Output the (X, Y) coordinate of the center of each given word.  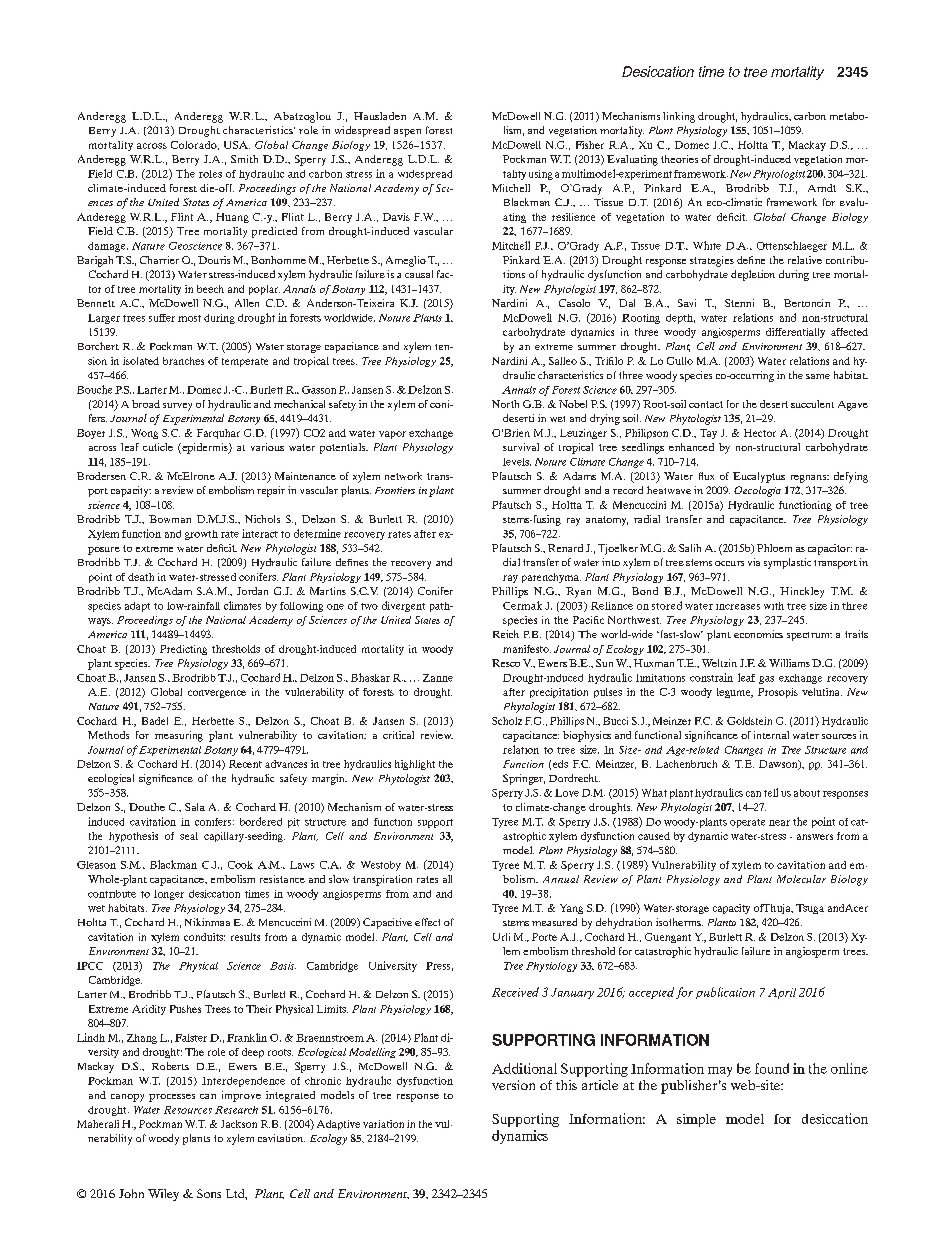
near (779, 823)
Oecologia (757, 491)
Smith (244, 159)
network (403, 476)
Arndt (822, 188)
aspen (407, 133)
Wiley (163, 1195)
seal (189, 836)
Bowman (170, 519)
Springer (524, 779)
